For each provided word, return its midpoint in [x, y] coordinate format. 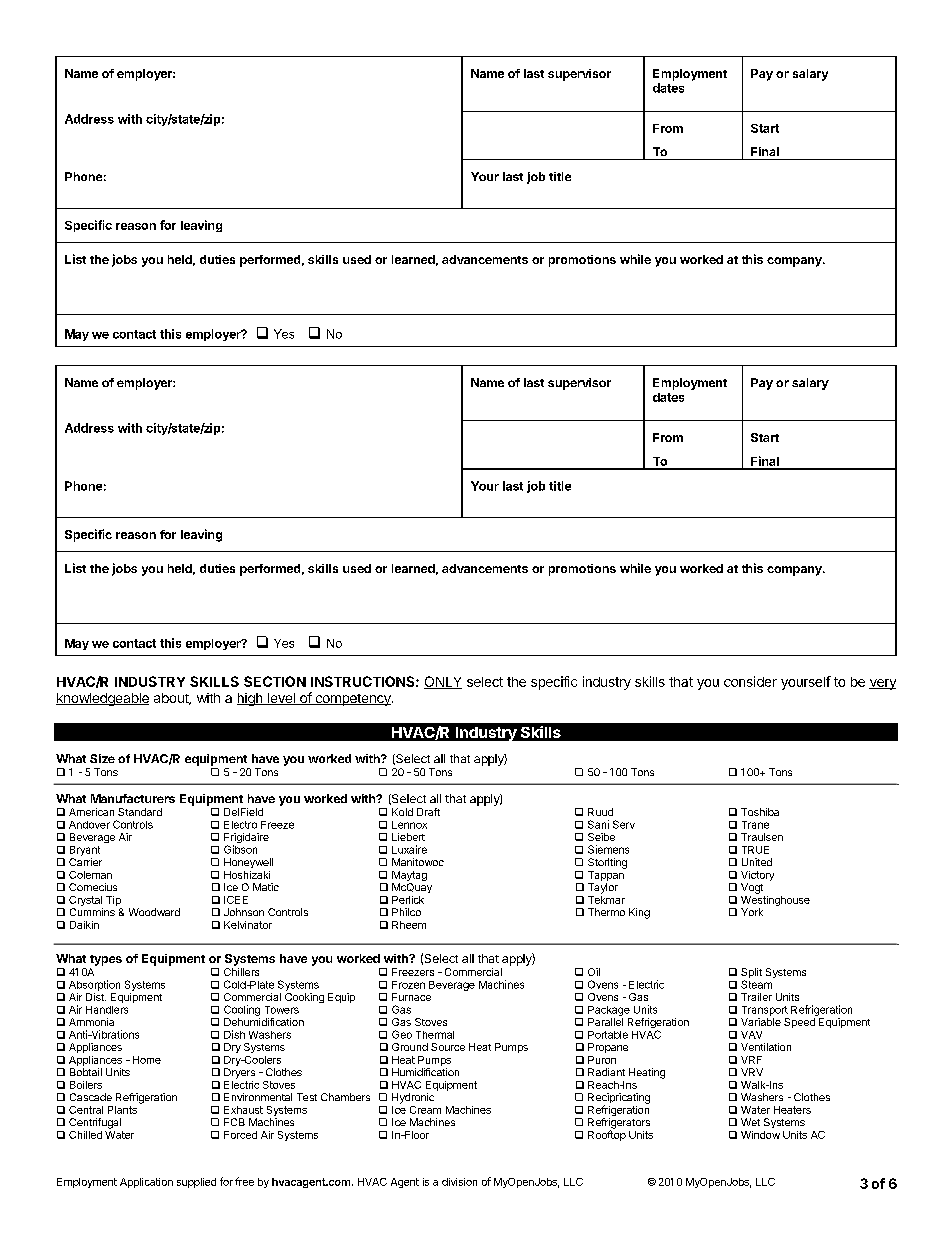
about [172, 699]
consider [750, 681]
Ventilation [766, 1047]
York [752, 912]
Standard [140, 812]
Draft [428, 812]
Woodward [154, 912]
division [459, 1182]
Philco [406, 912]
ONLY [443, 682]
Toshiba [760, 812]
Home [147, 1060]
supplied [196, 1183]
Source [448, 1047]
